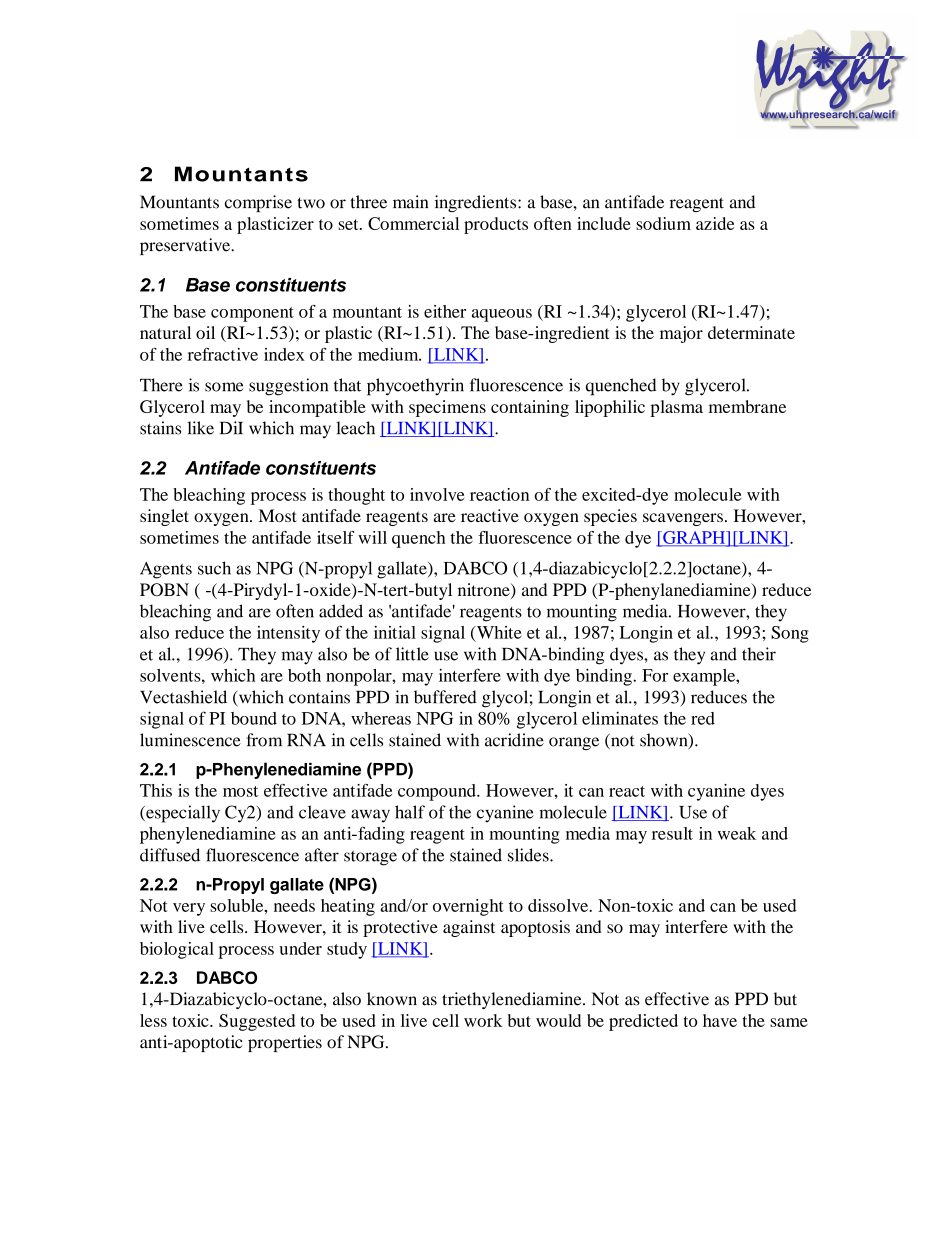  I want to click on sodium, so click(663, 223).
